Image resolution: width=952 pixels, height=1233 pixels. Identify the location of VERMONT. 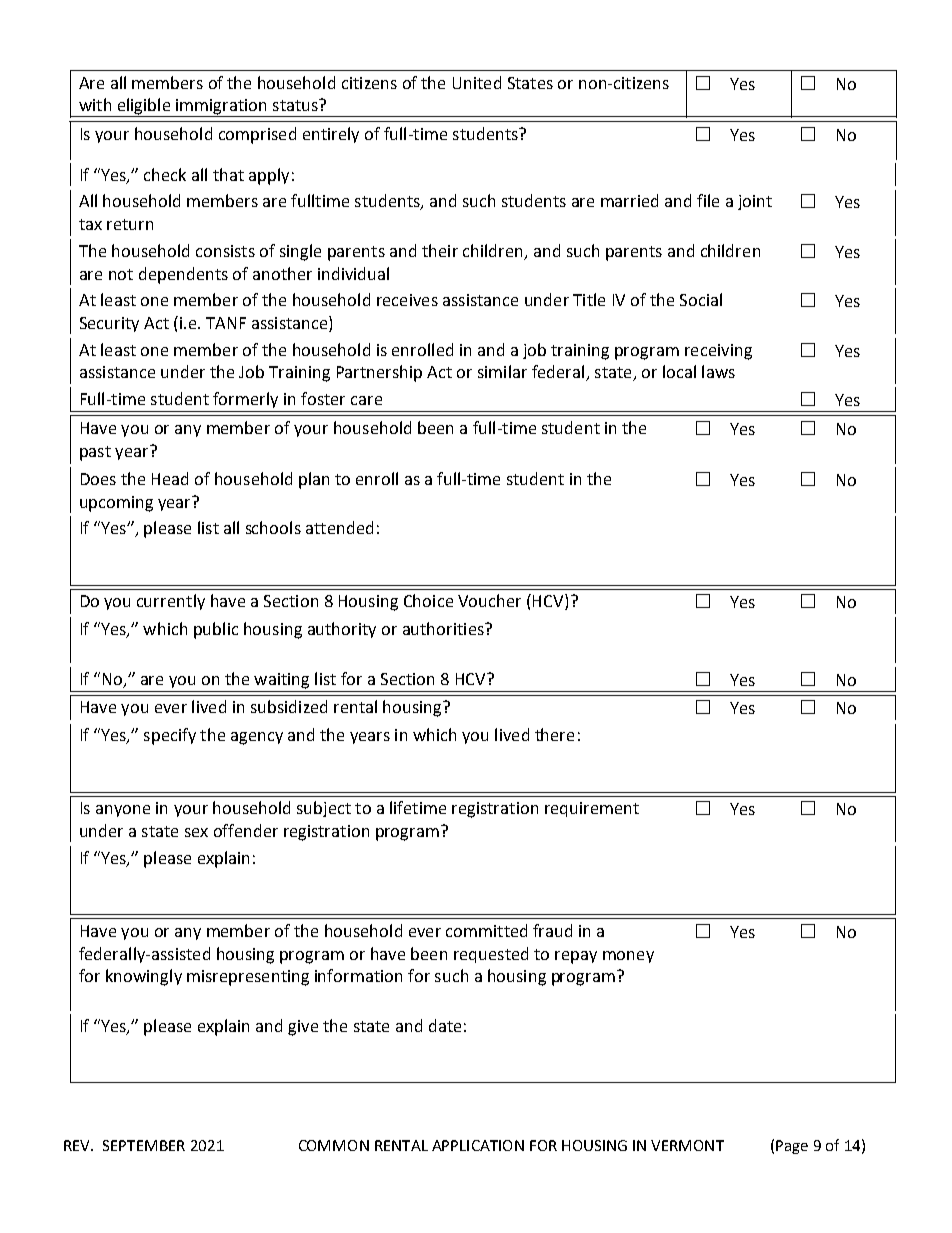
(687, 1145).
